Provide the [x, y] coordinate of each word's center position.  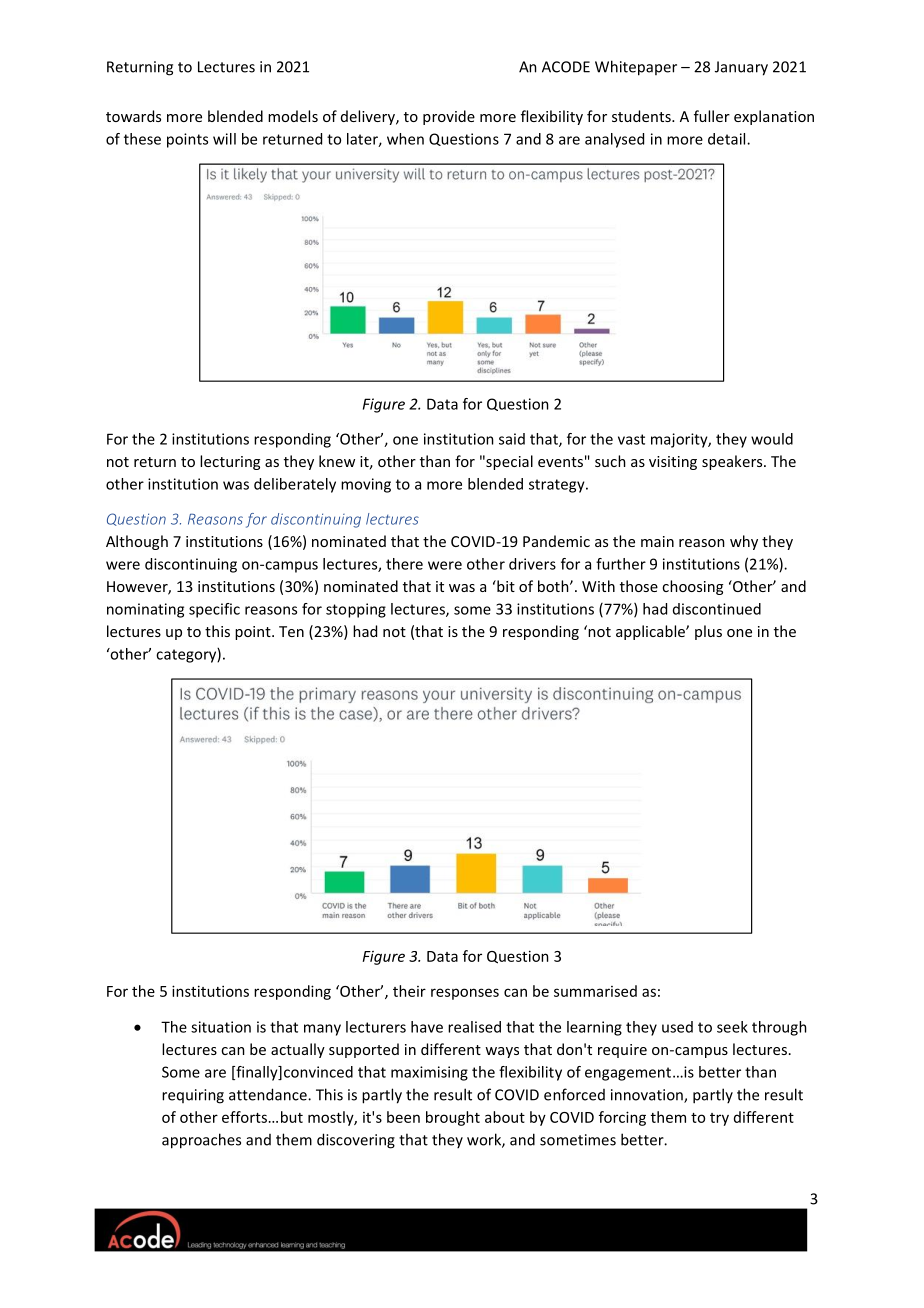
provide [449, 117]
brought [453, 1118]
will [224, 139]
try [719, 1119]
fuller [712, 116]
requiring [193, 1096]
